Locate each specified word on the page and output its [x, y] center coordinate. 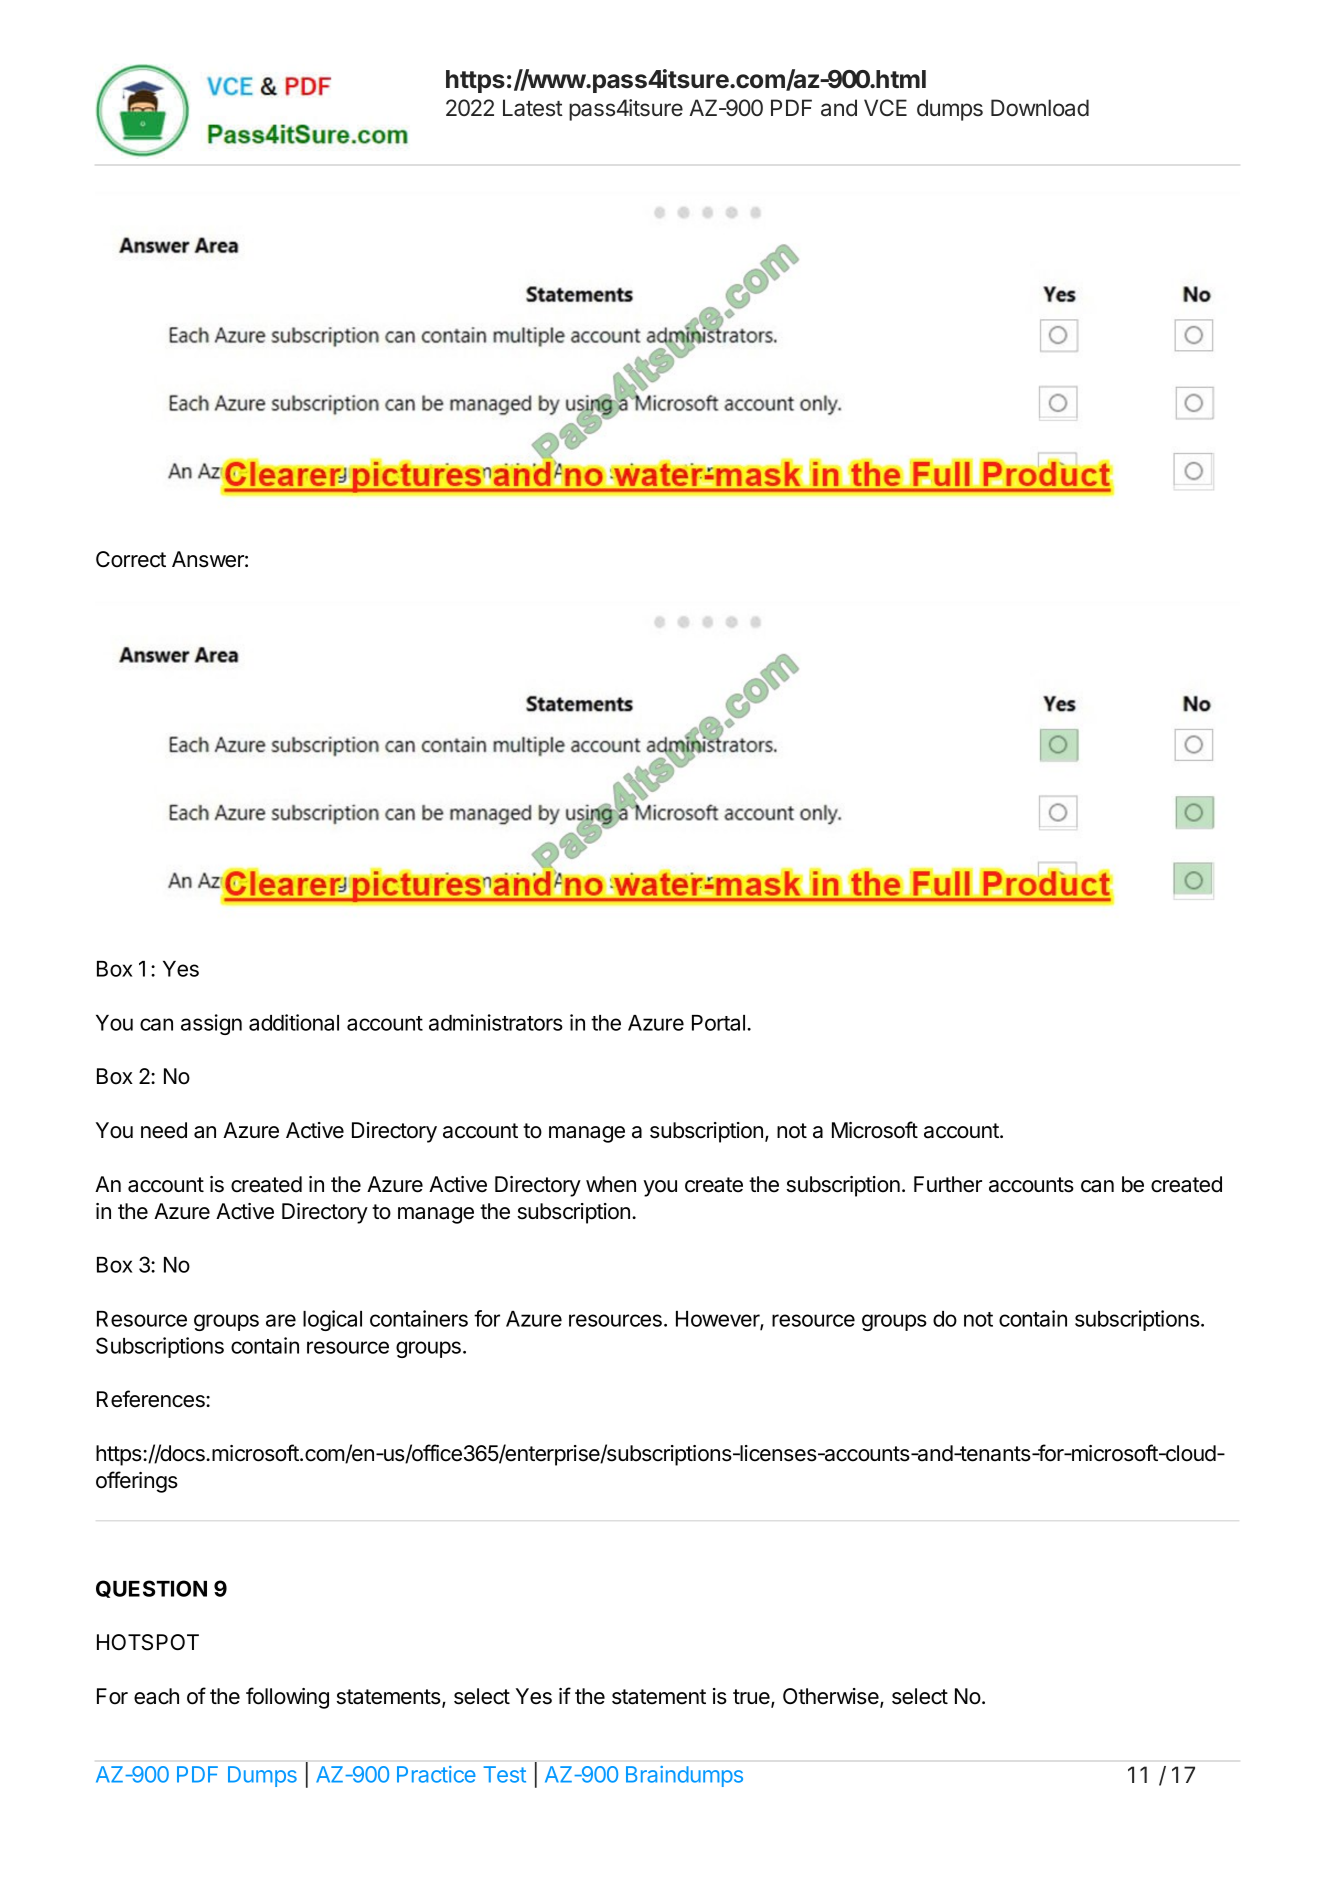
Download [1040, 108]
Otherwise [832, 1697]
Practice [436, 1774]
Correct [131, 559]
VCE [885, 107]
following [287, 1698]
